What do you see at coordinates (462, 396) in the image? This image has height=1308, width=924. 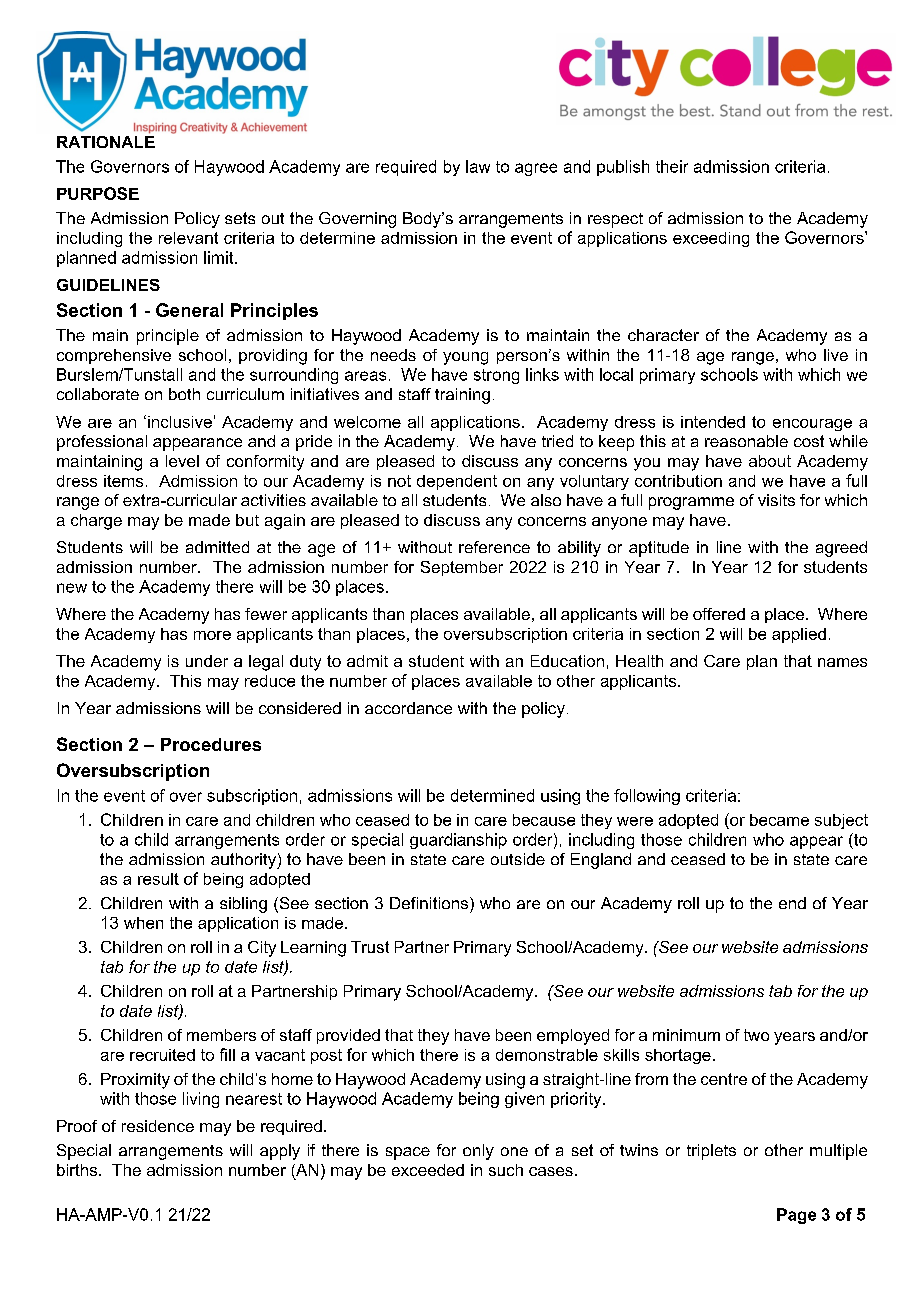 I see `training` at bounding box center [462, 396].
